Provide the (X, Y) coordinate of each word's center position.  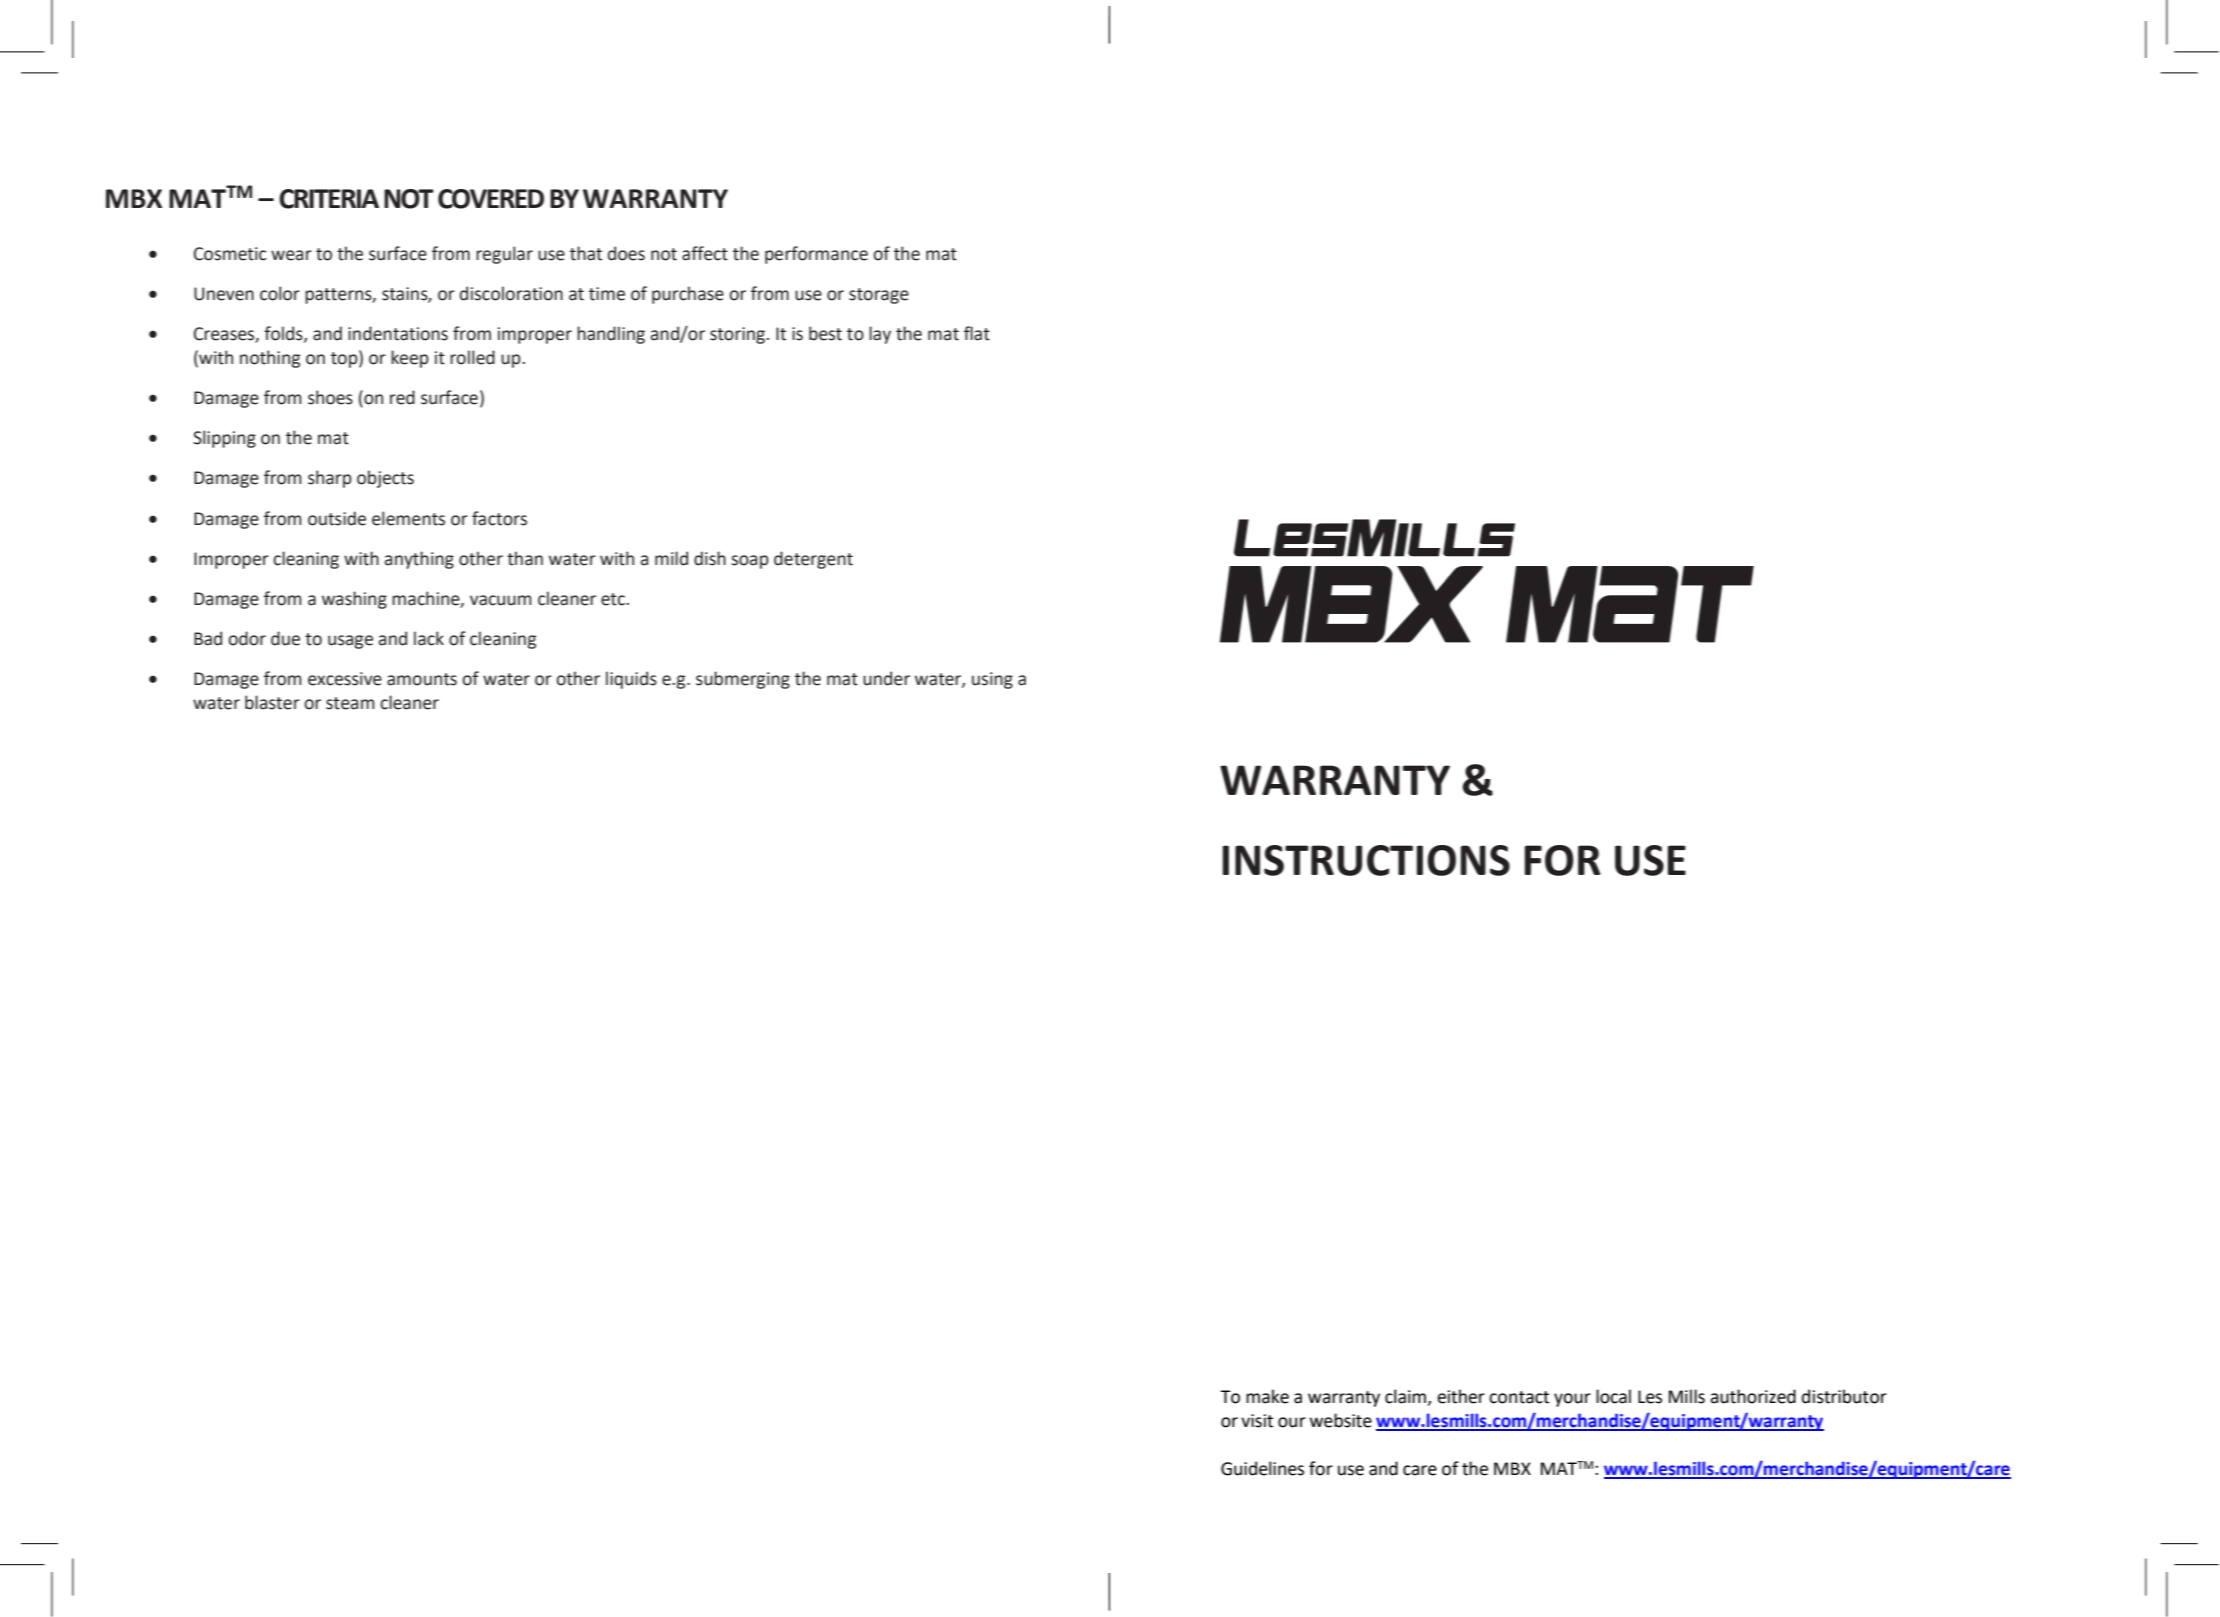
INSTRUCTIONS (1366, 860)
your (1572, 1400)
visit (1257, 1421)
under (886, 678)
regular (504, 255)
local (1613, 1396)
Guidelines (1262, 1468)
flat (977, 333)
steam (350, 703)
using (992, 680)
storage (879, 296)
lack (429, 638)
